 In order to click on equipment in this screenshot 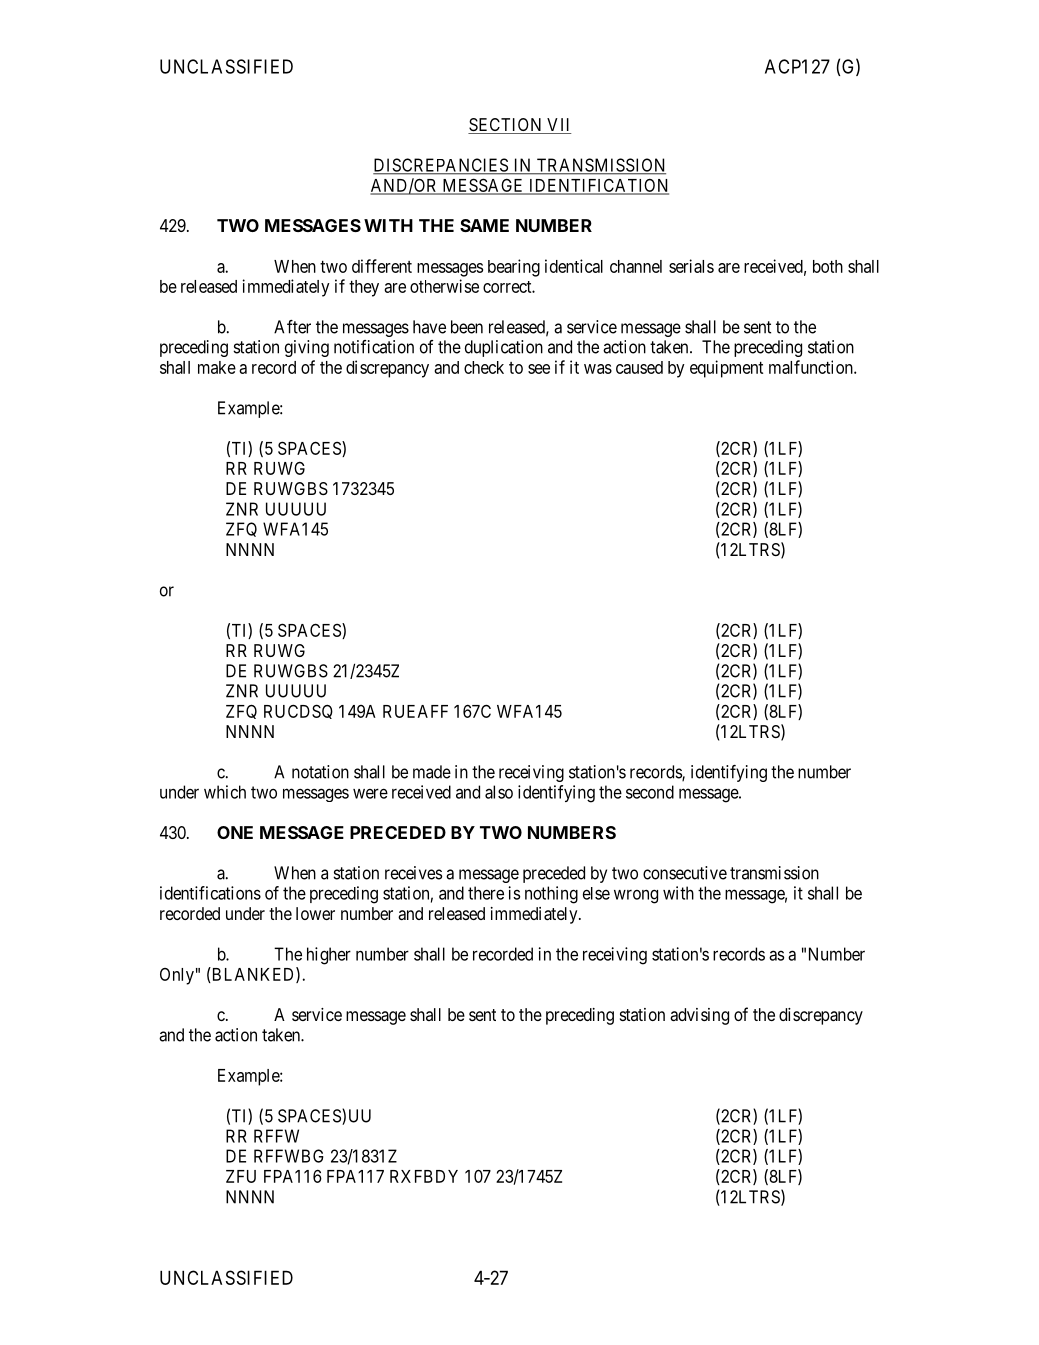, I will do `click(726, 369)`.
